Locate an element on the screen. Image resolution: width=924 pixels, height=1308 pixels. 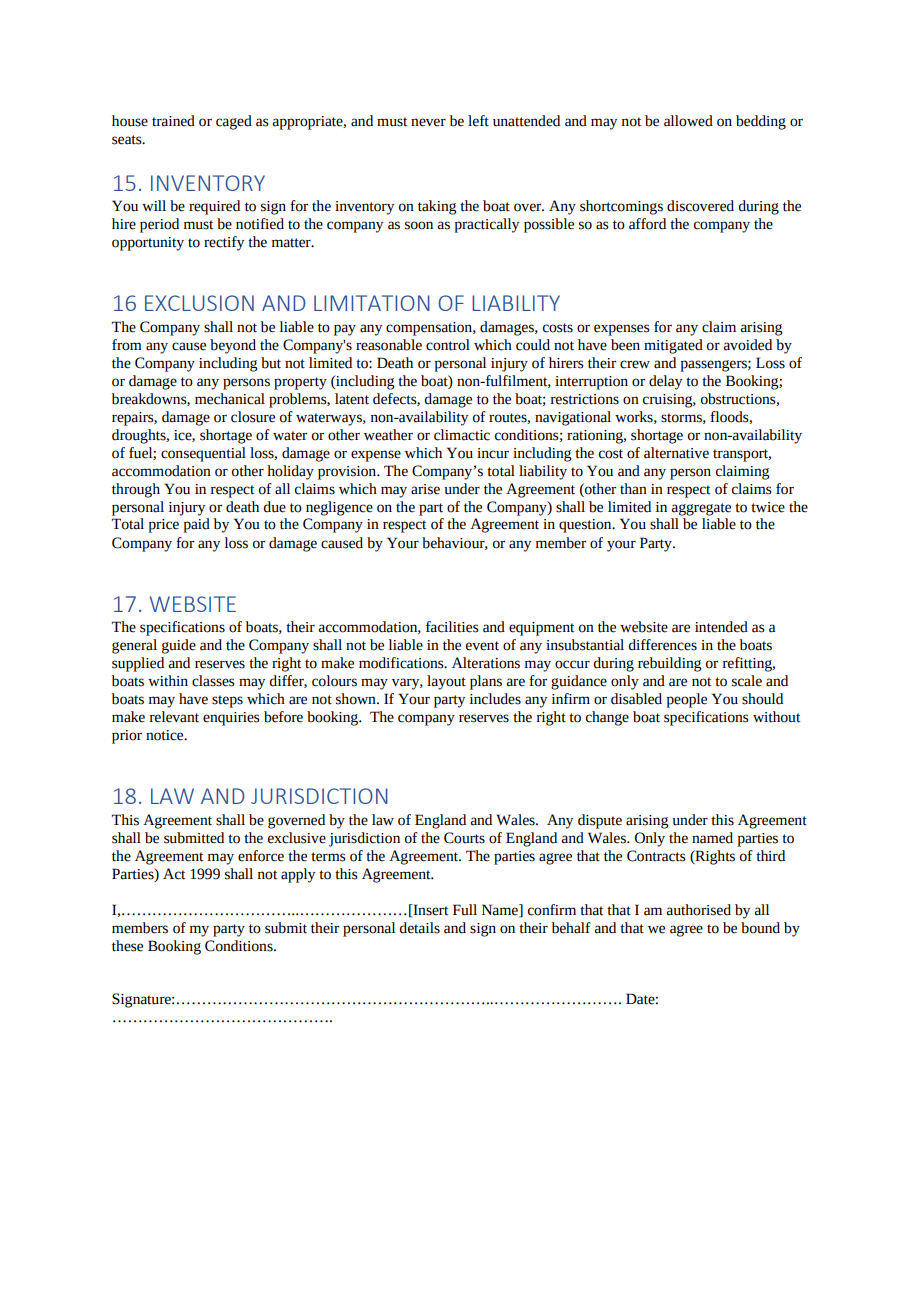
Full is located at coordinates (465, 910).
